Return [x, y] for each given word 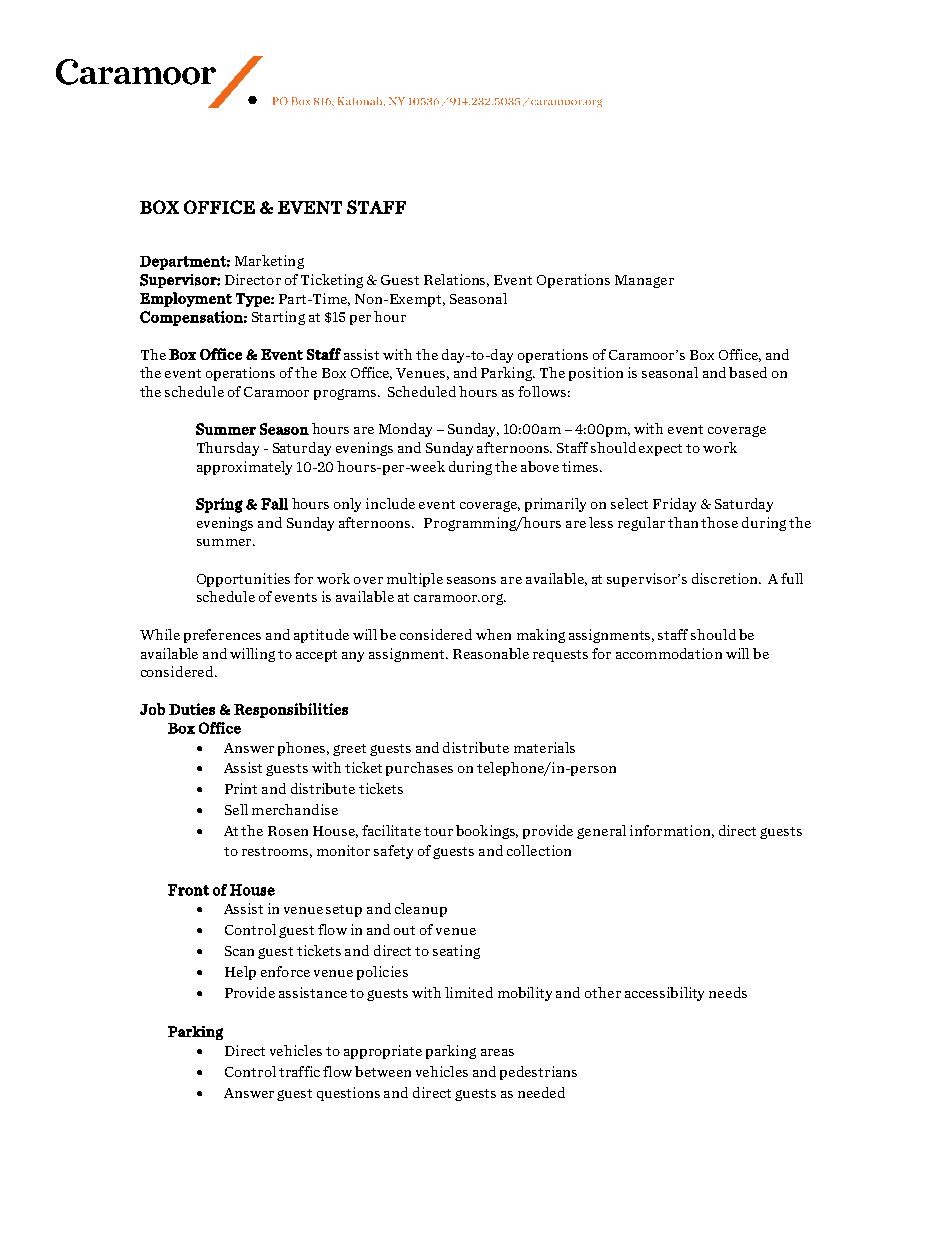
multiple [415, 580]
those [719, 522]
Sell [236, 809]
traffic [299, 1071]
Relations [456, 280]
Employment [186, 299]
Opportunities [243, 580]
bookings [487, 832]
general [601, 832]
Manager [644, 281]
